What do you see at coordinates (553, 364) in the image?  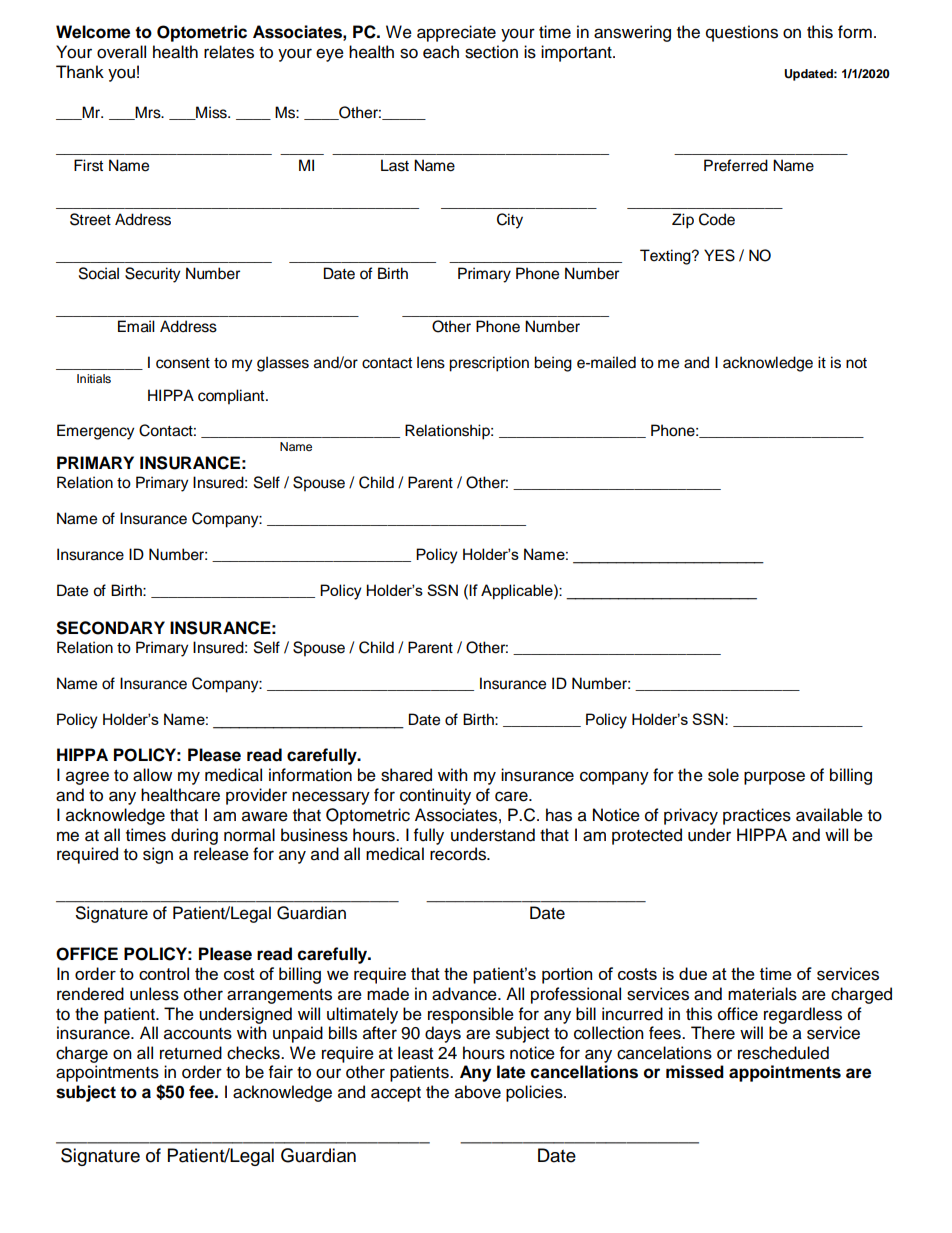 I see `being` at bounding box center [553, 364].
